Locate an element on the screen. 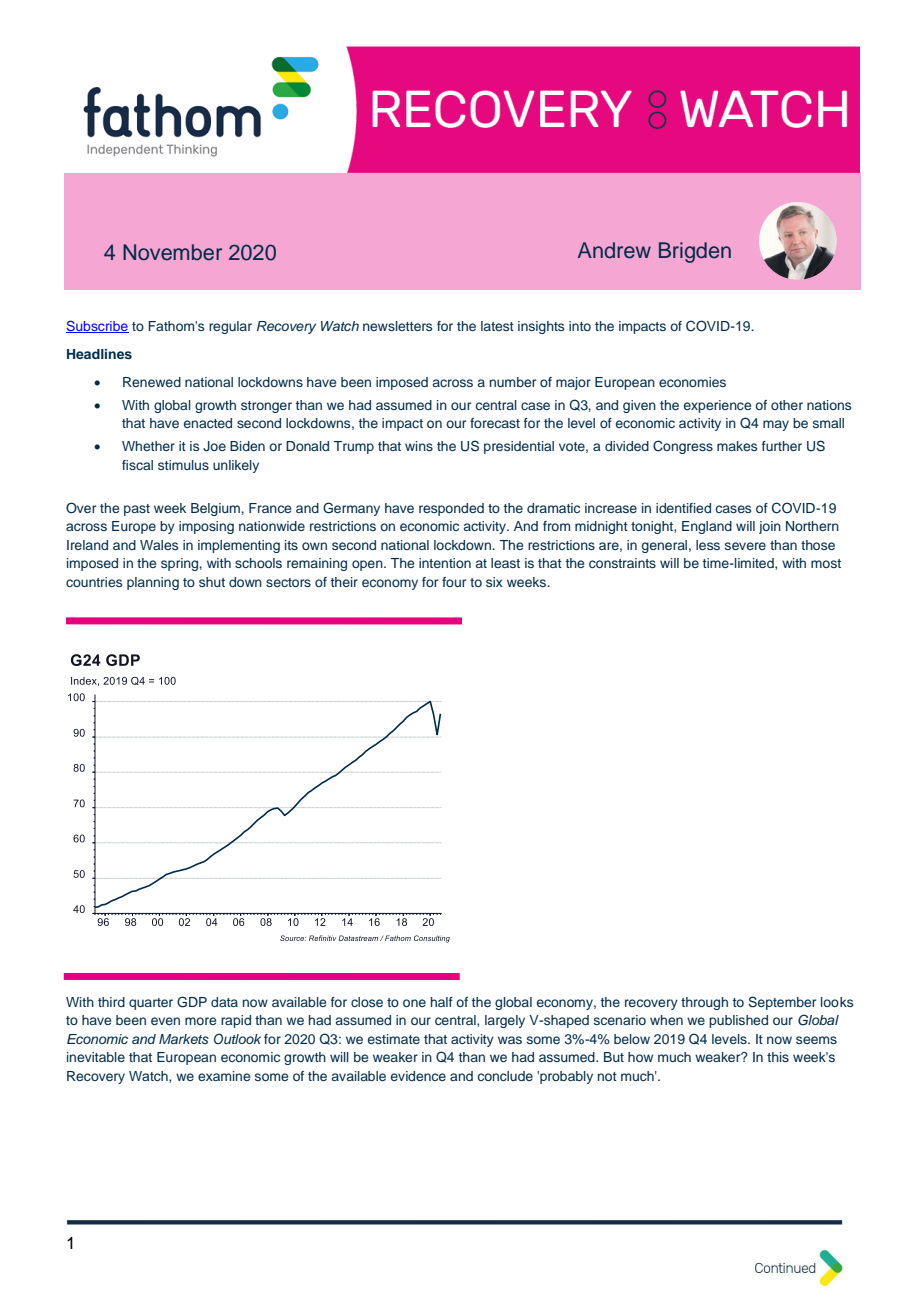 The image size is (924, 1308). latest is located at coordinates (497, 326).
